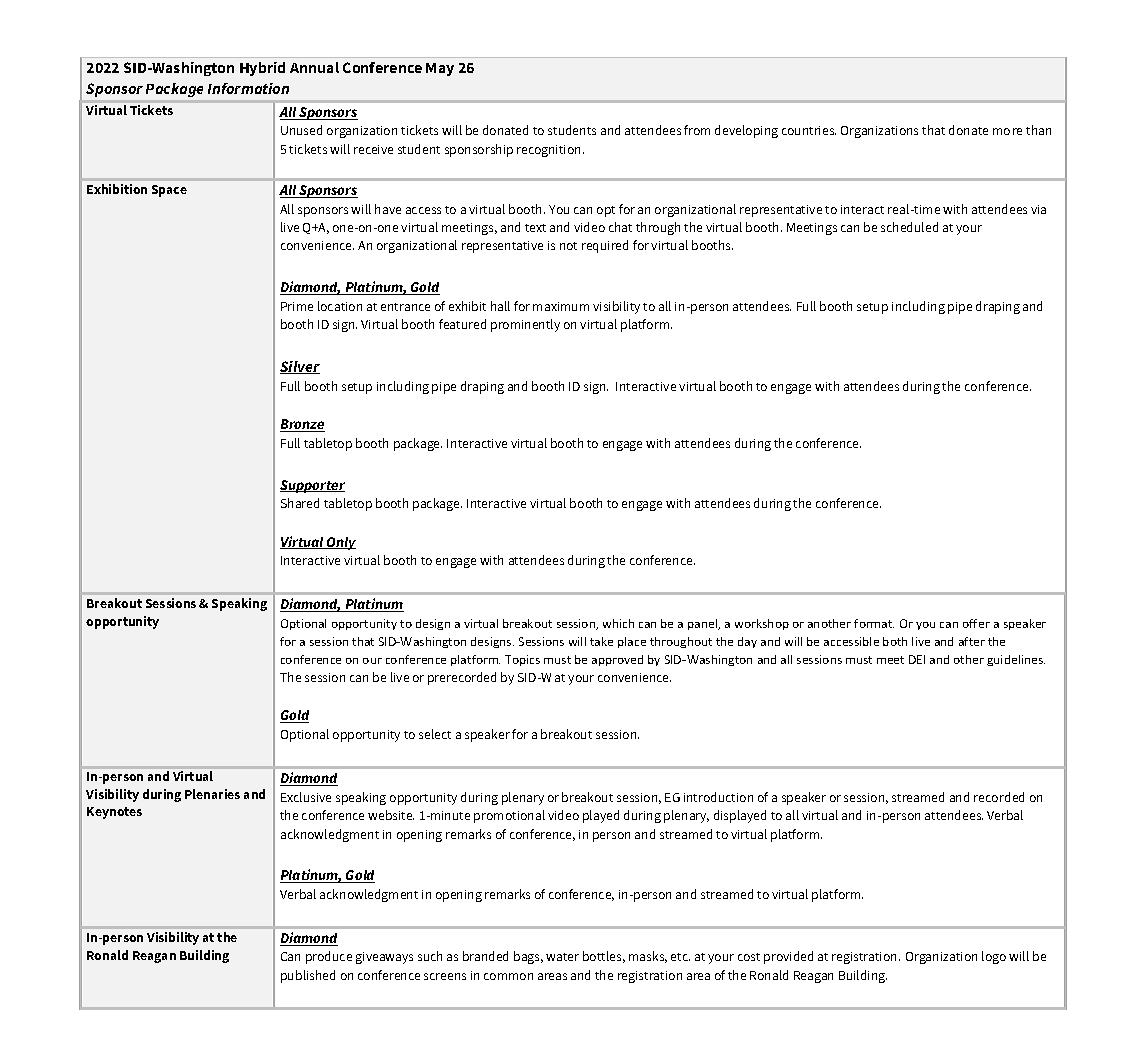 The height and width of the image is (1064, 1146). I want to click on prominently, so click(525, 325).
